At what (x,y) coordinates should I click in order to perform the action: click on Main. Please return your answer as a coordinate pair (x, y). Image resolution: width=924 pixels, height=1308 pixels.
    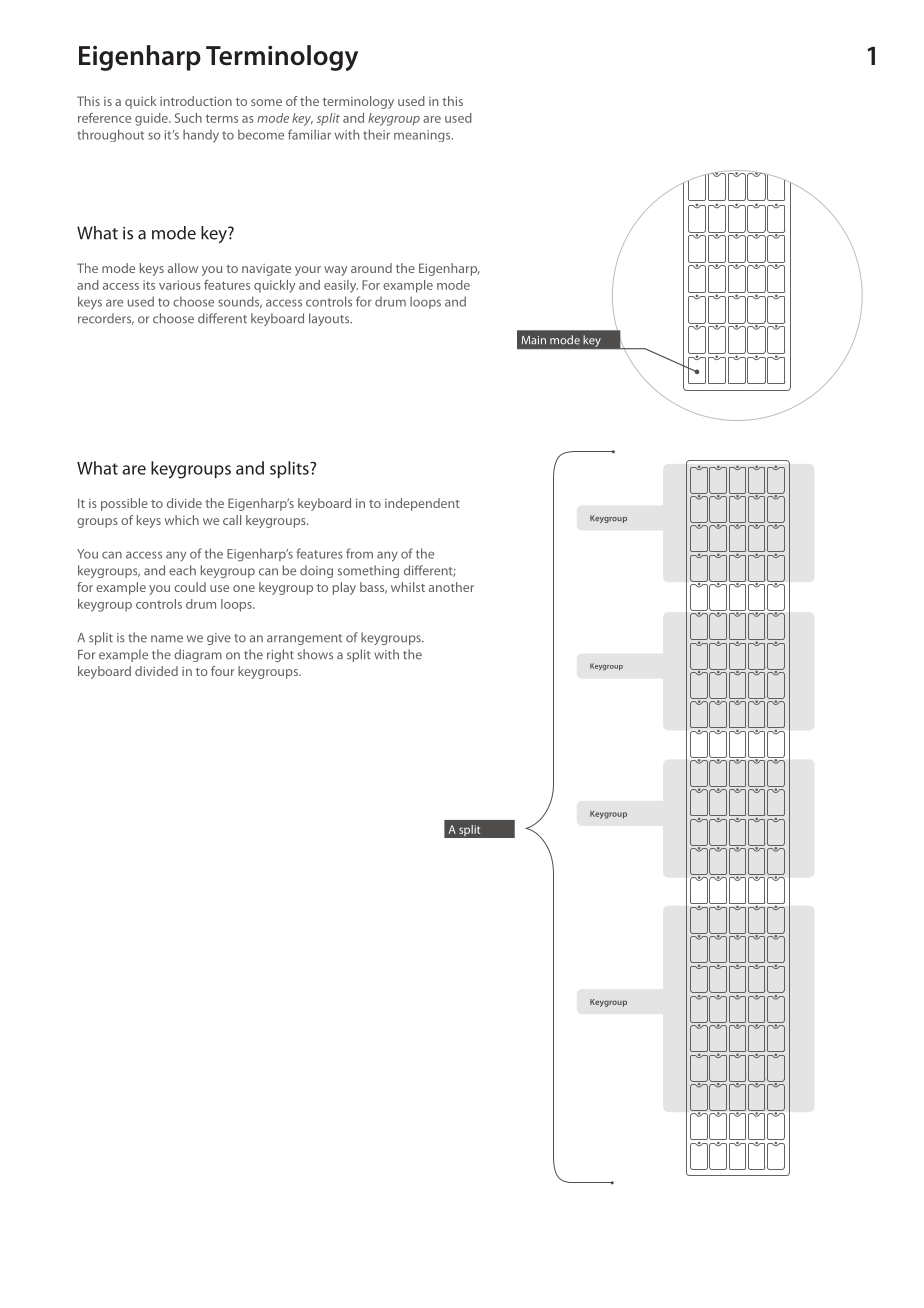
    Looking at the image, I should click on (534, 340).
